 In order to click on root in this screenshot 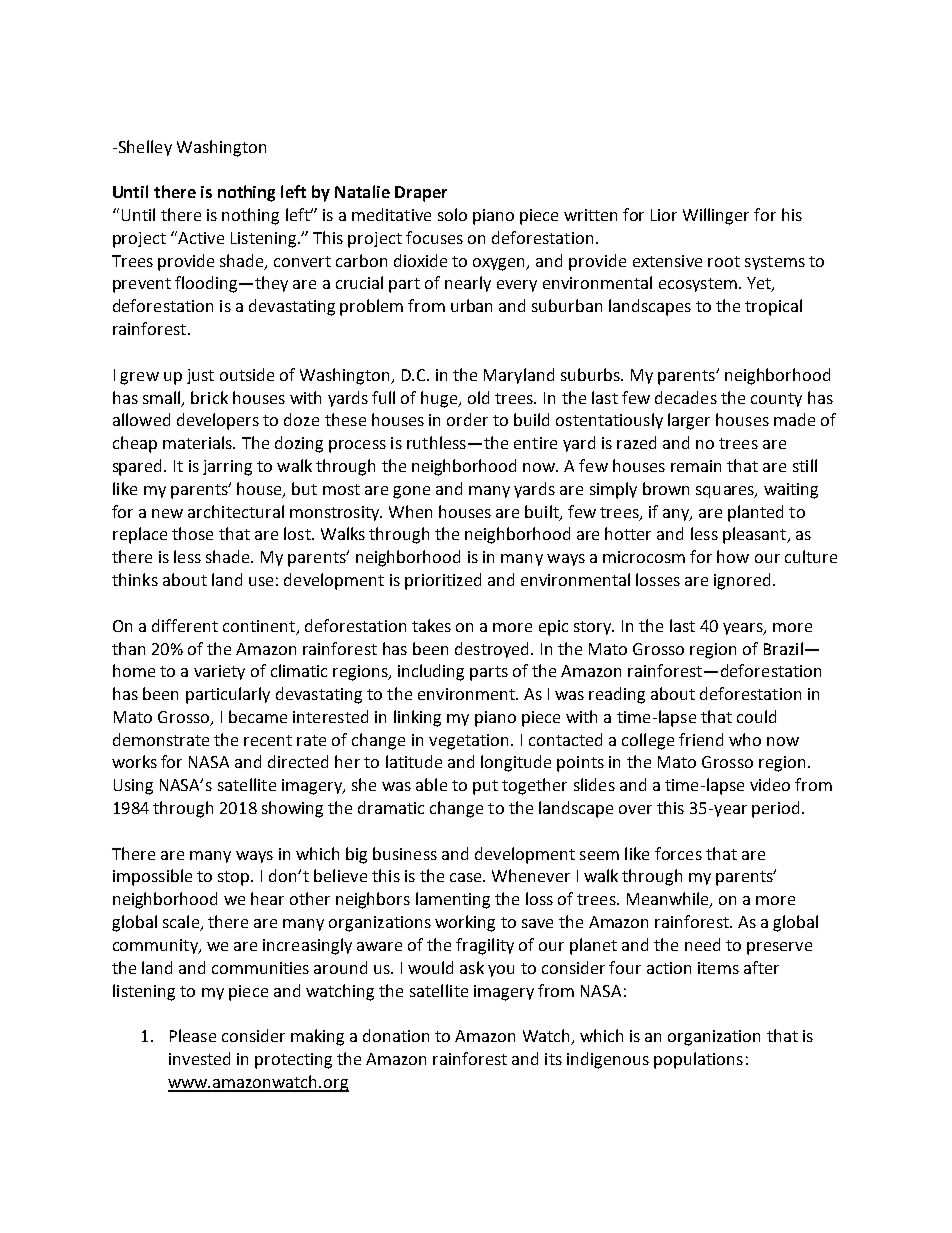, I will do `click(724, 261)`.
